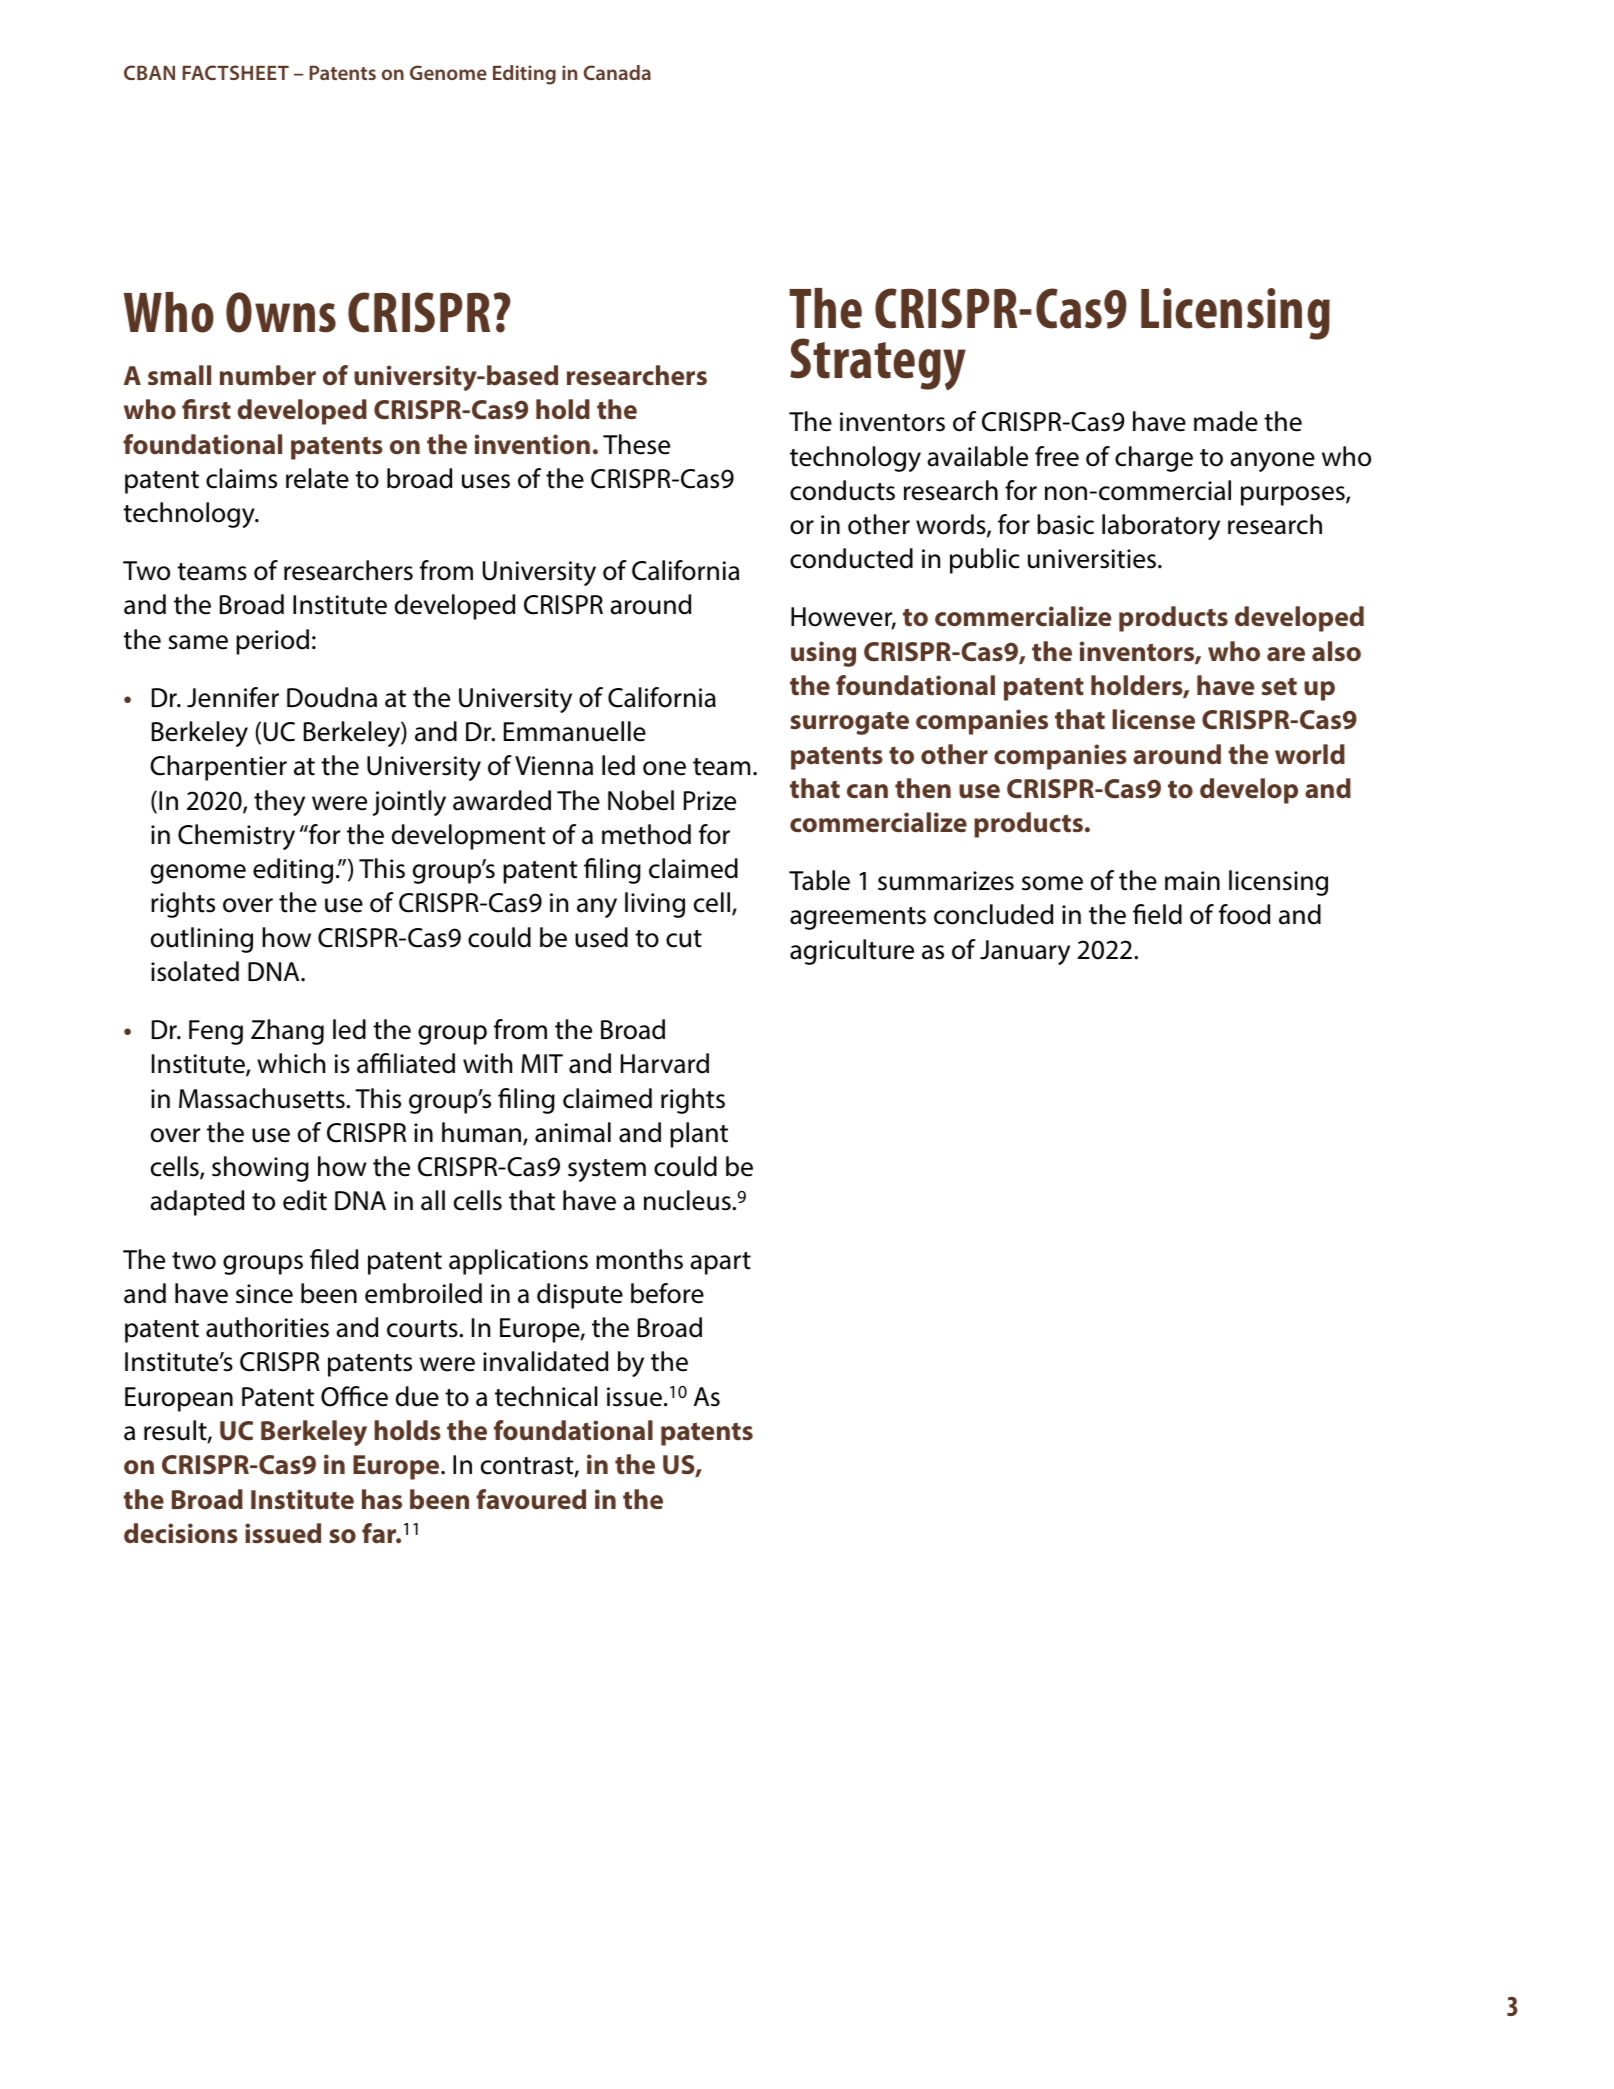  Describe the element at coordinates (842, 490) in the page. I see `conducts` at that location.
